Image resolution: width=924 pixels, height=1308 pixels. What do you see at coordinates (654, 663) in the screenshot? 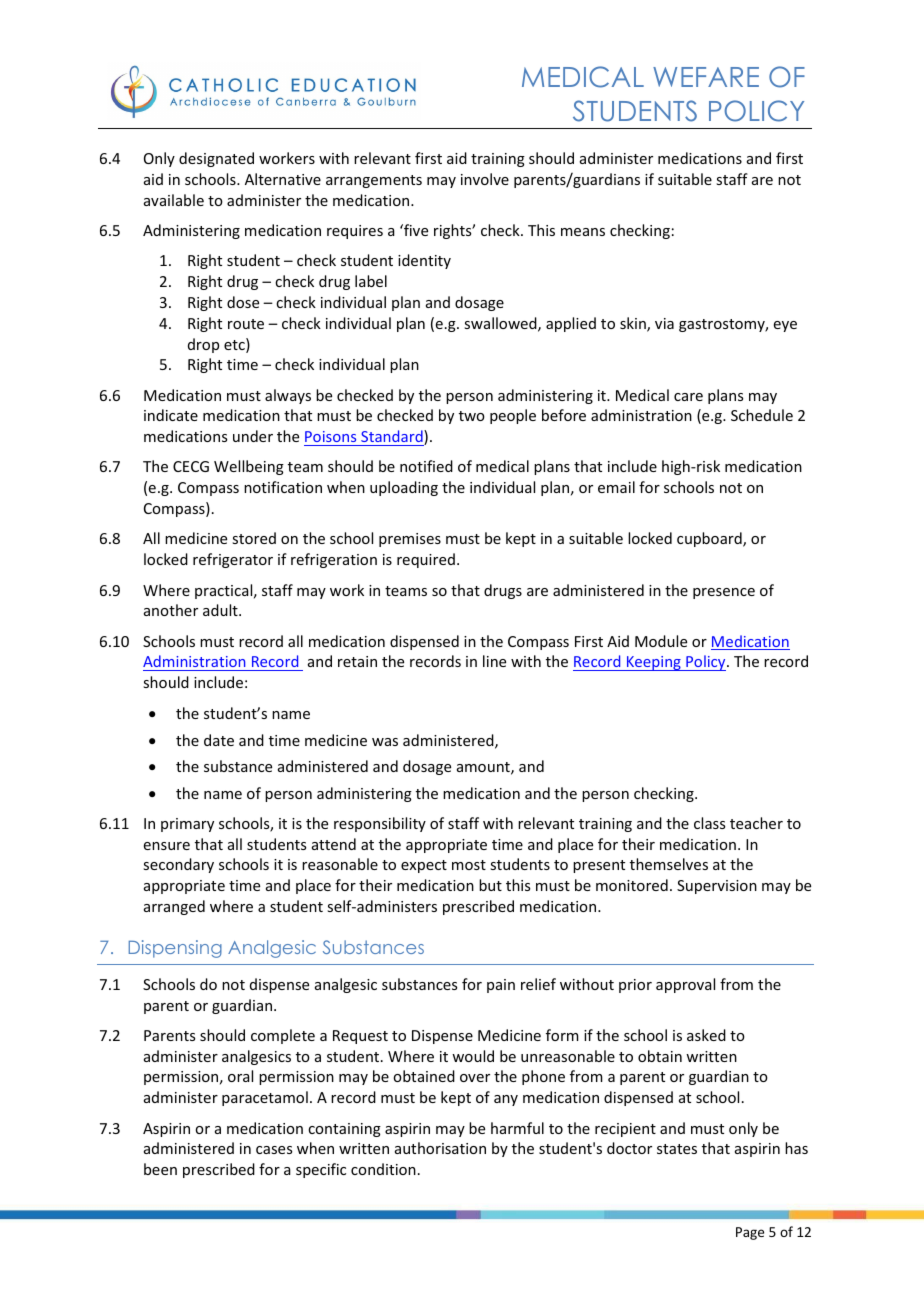
I see `Keeping` at bounding box center [654, 663].
